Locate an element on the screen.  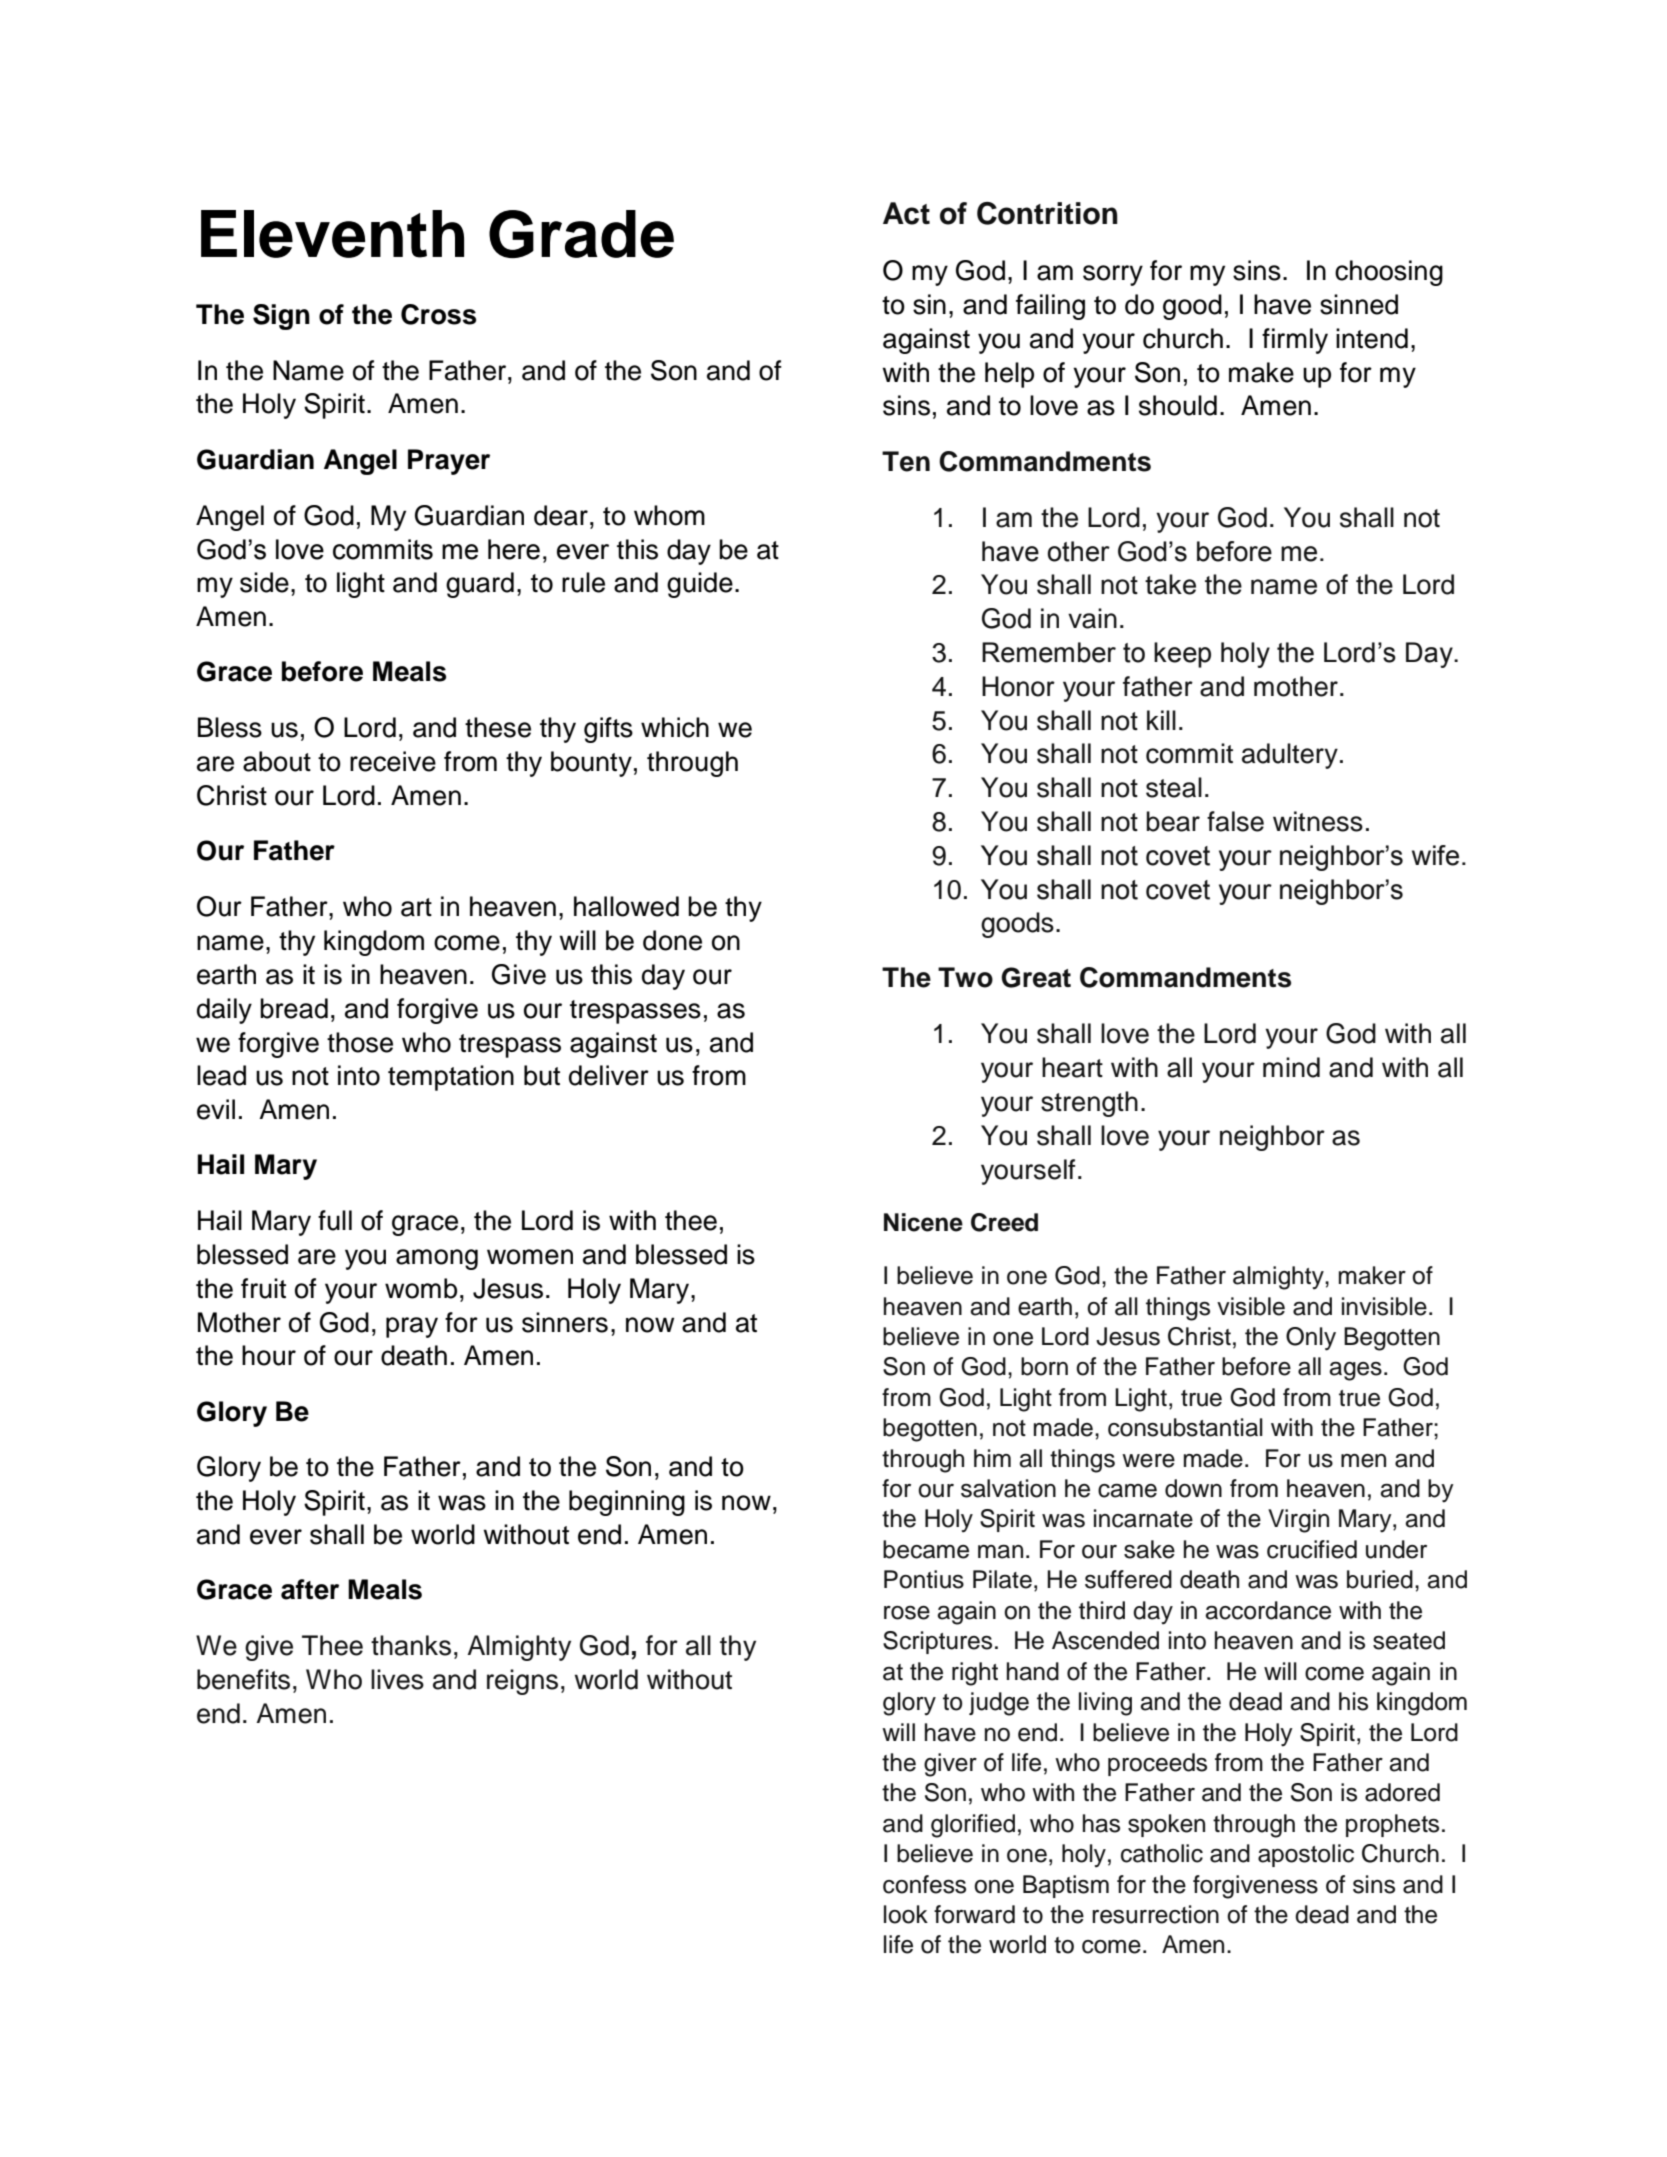
lives is located at coordinates (397, 1679).
